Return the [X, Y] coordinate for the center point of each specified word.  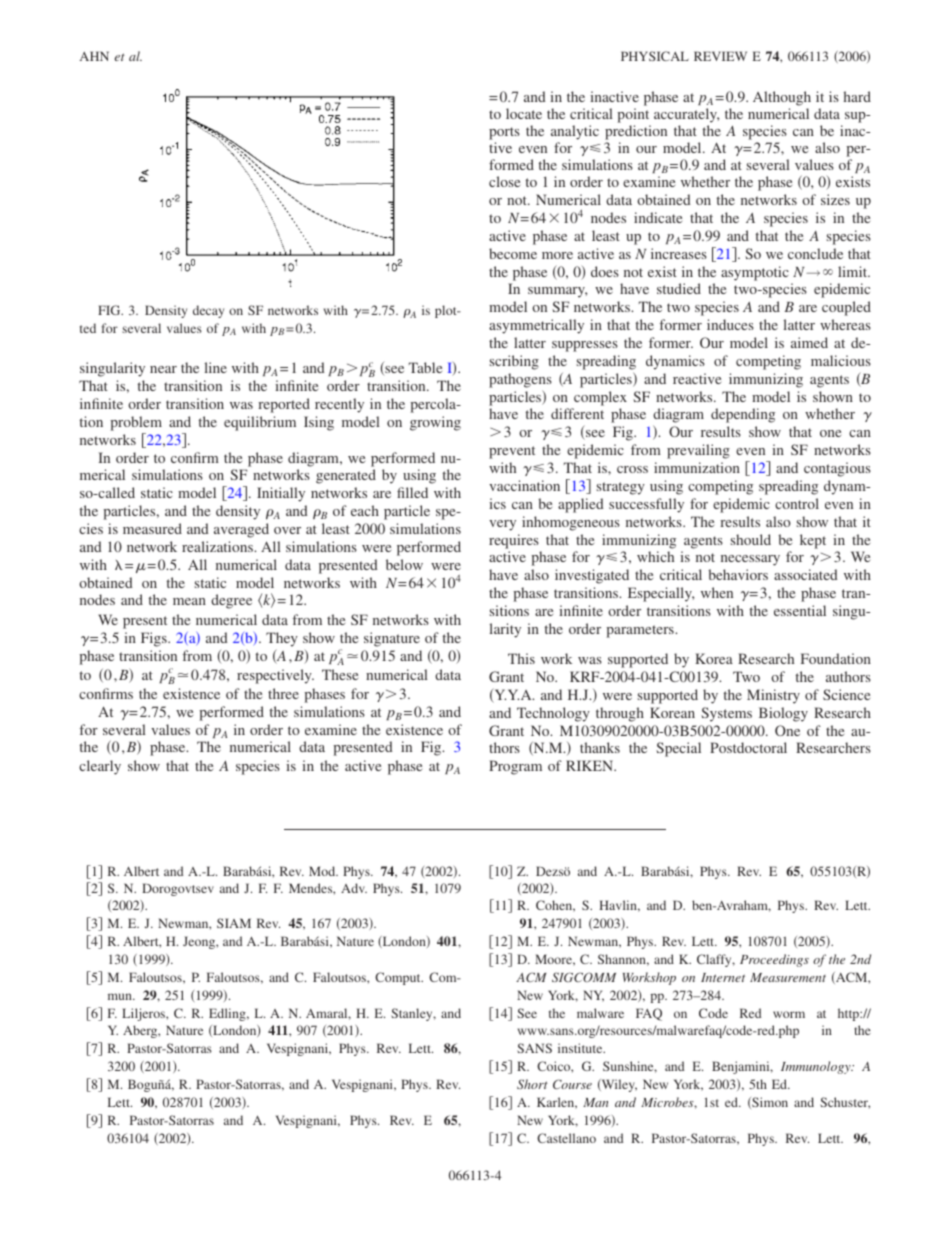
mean [189, 601]
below [404, 564]
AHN [94, 56]
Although [782, 98]
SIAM [234, 923]
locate [524, 113]
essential [800, 610]
